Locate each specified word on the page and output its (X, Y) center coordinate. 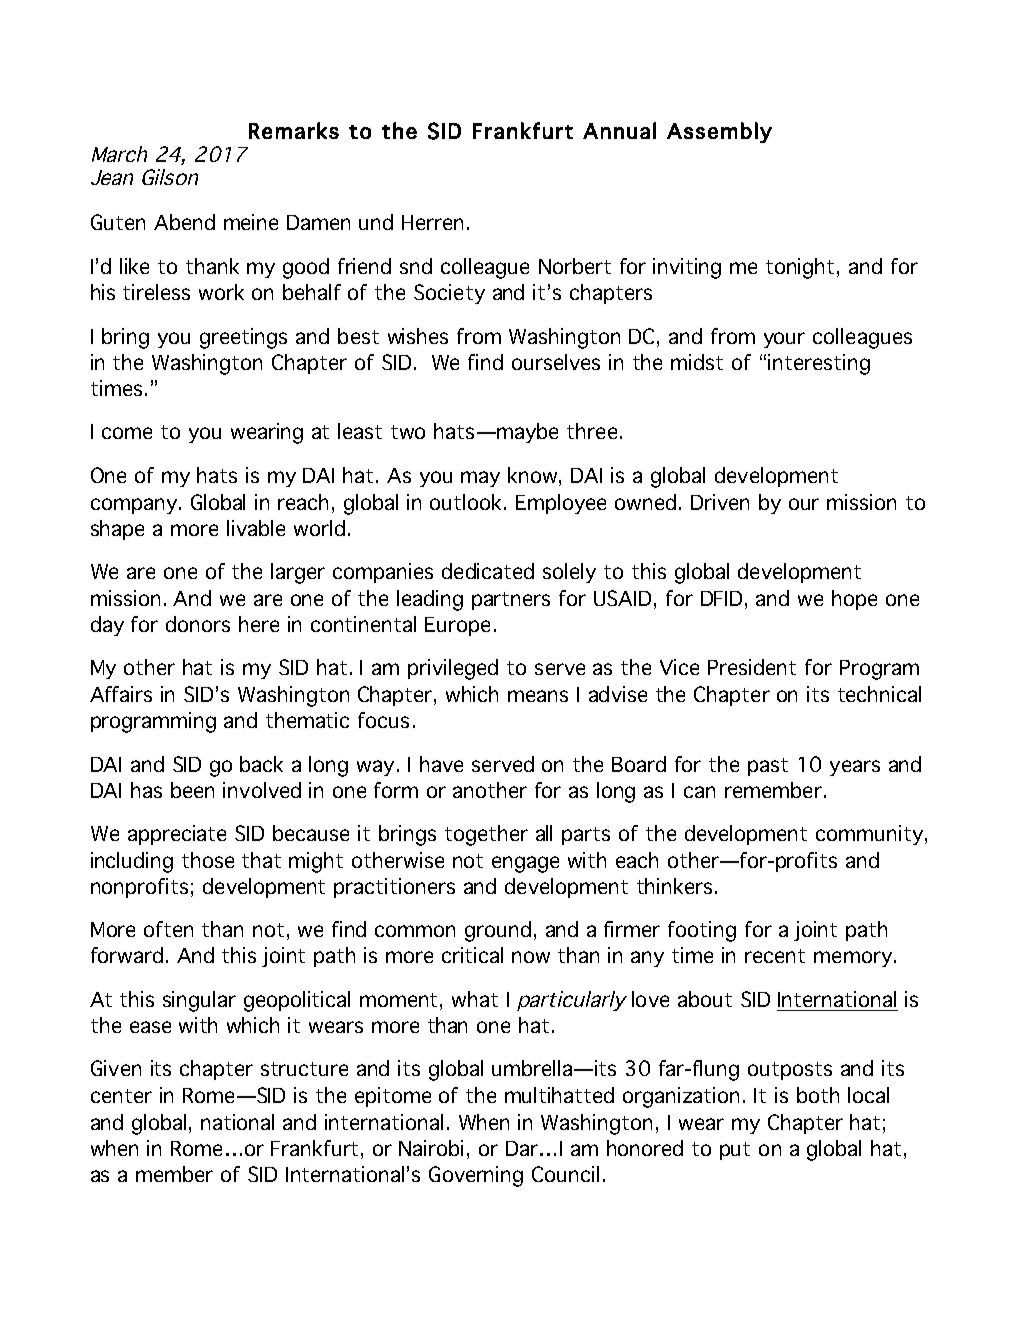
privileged (453, 669)
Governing (476, 1176)
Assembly (719, 132)
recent (775, 956)
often (168, 929)
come (127, 433)
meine (251, 222)
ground (498, 931)
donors (198, 624)
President (752, 667)
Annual (619, 130)
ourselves (556, 362)
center (121, 1096)
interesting (819, 364)
